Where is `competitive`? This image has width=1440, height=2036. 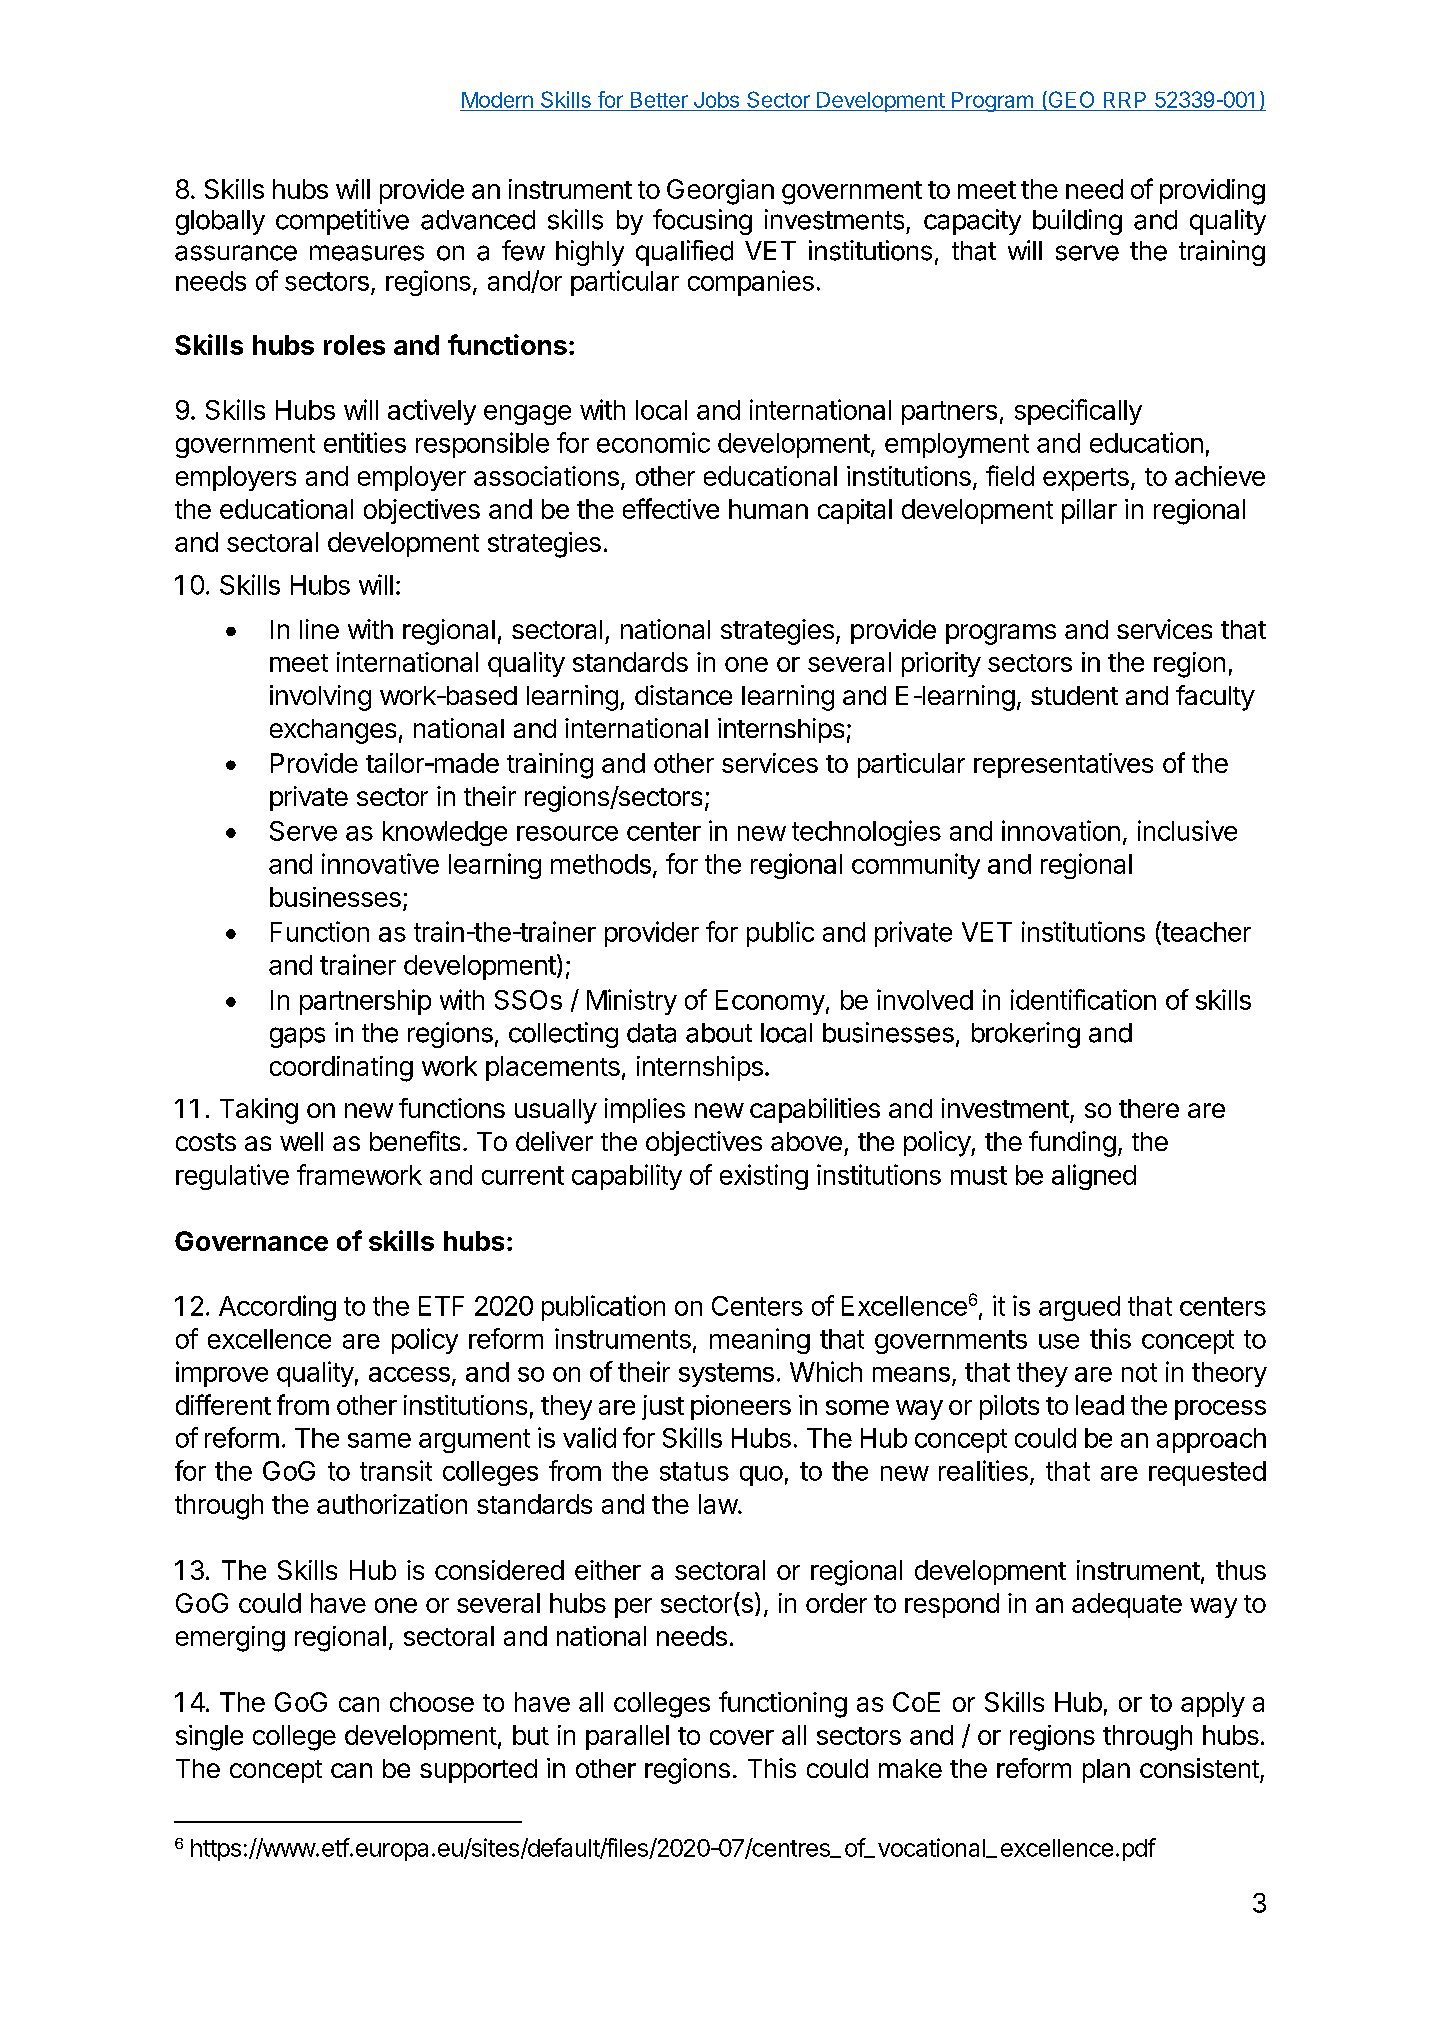
competitive is located at coordinates (342, 222).
